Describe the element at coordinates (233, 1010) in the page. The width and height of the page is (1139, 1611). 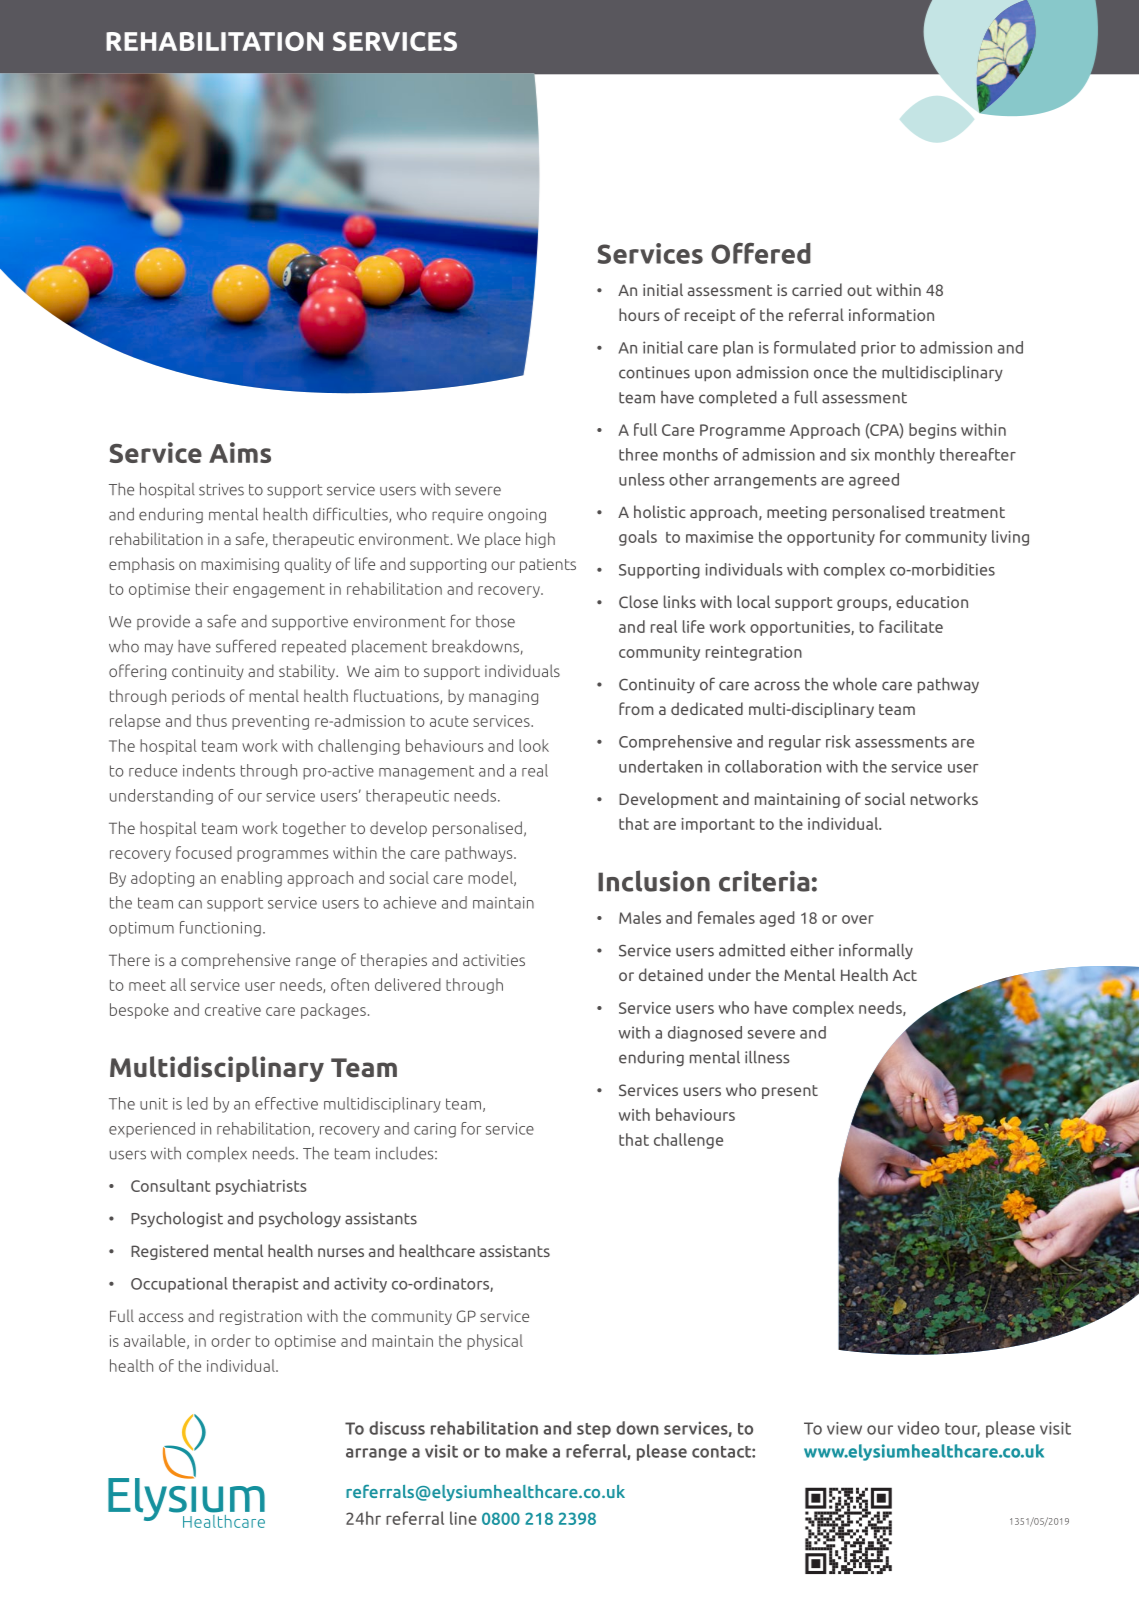
I see `creative` at that location.
